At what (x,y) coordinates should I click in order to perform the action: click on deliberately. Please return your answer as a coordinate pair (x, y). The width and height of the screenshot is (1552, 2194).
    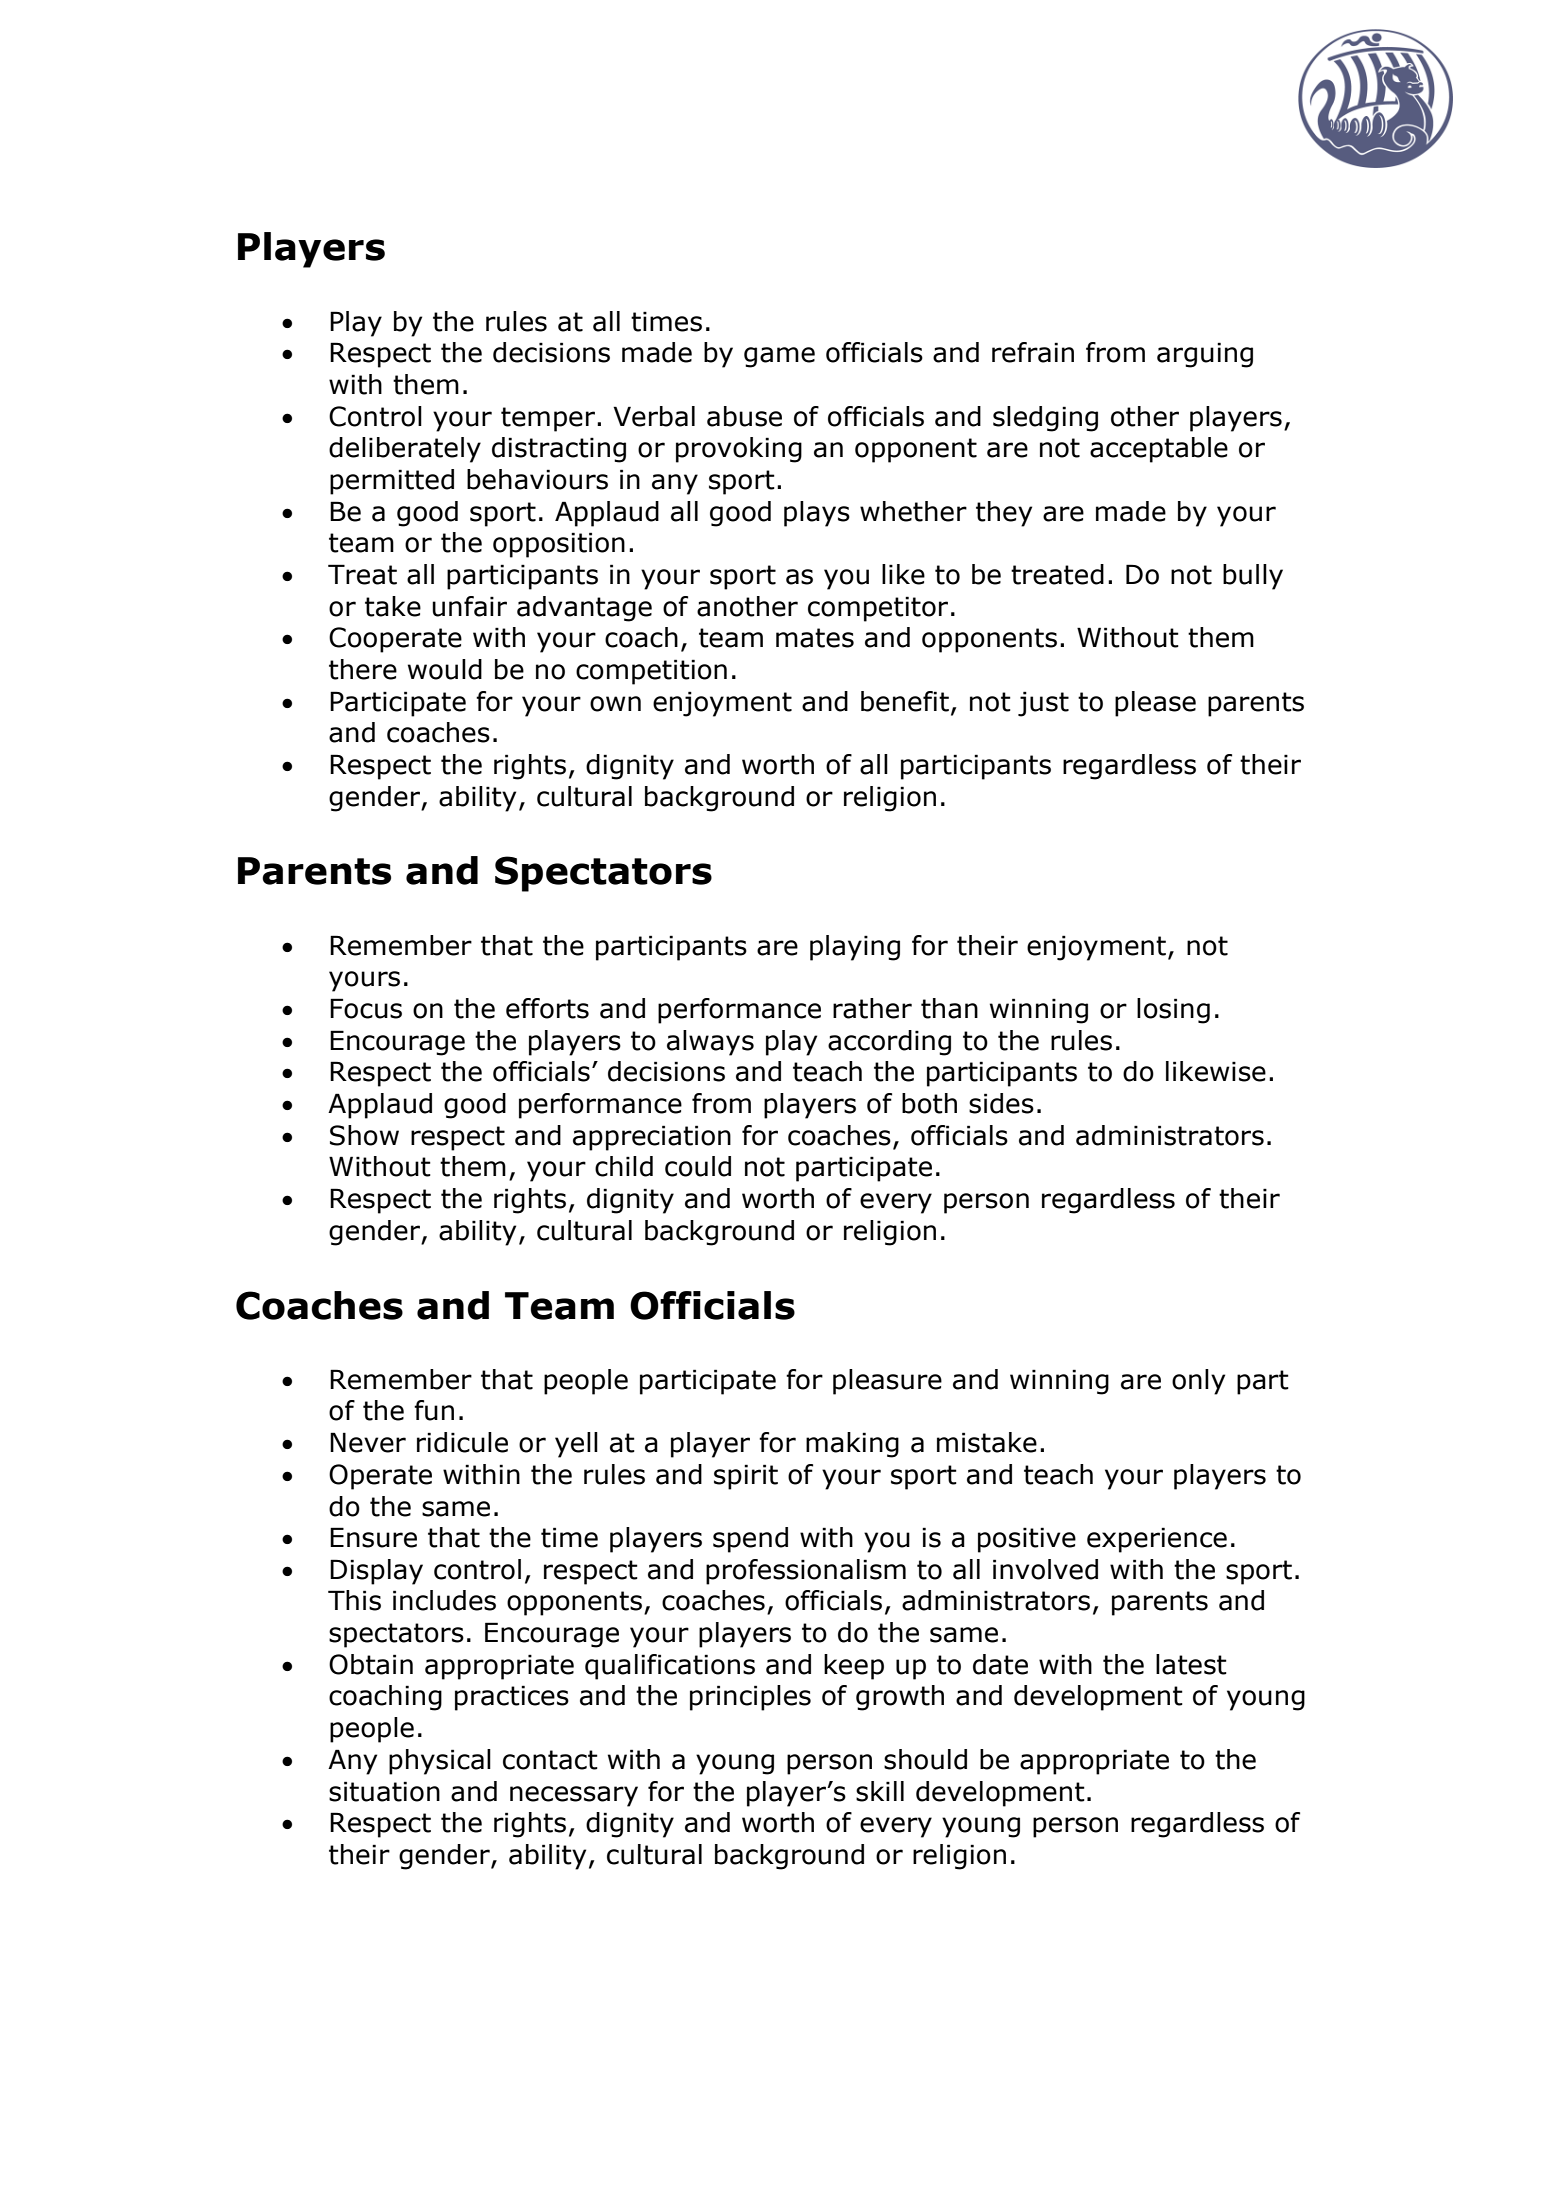
    Looking at the image, I should click on (405, 450).
